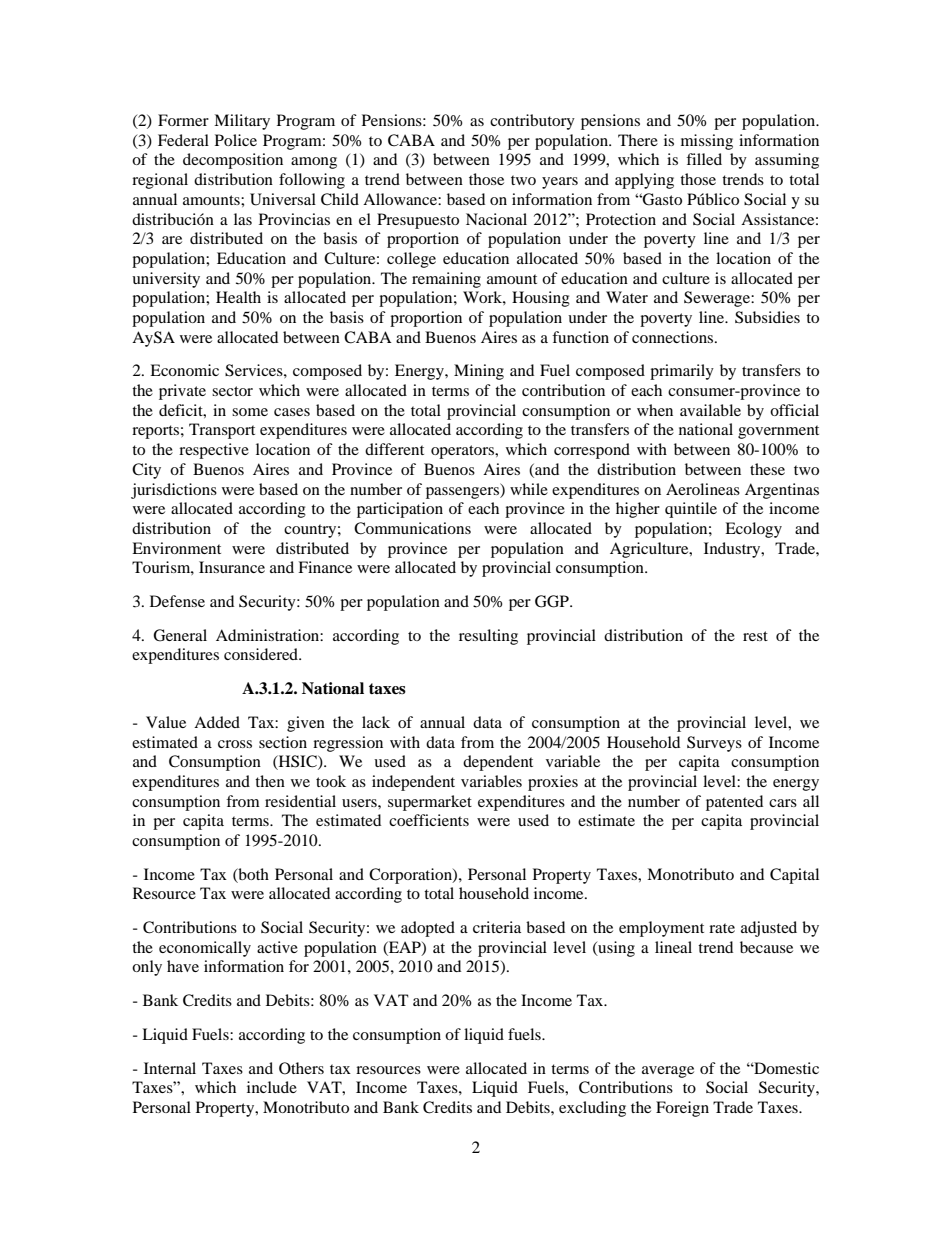 Image resolution: width=952 pixels, height=1233 pixels. I want to click on average, so click(668, 1072).
